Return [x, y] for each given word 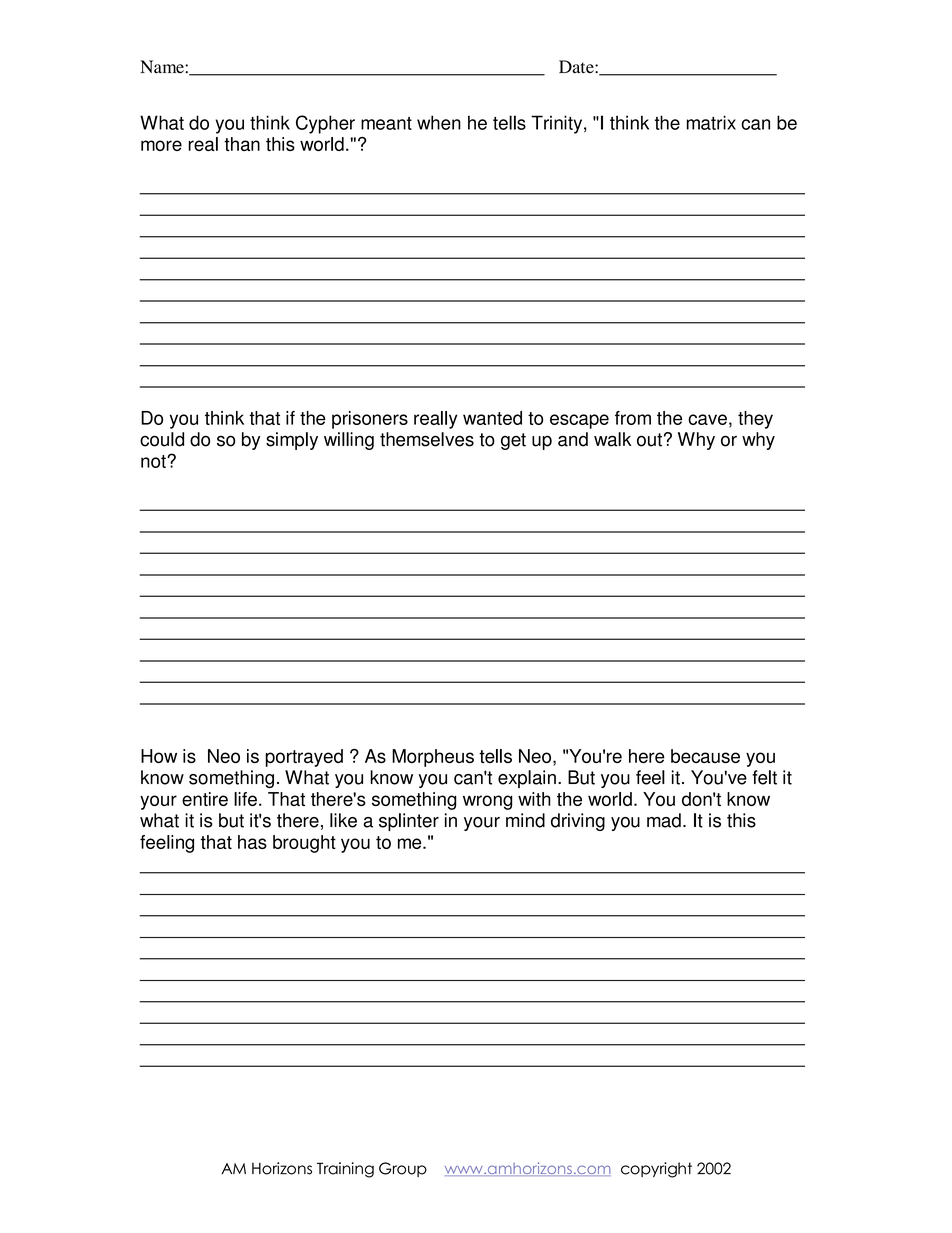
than [242, 144]
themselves [427, 439]
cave [707, 419]
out [649, 440]
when [439, 122]
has [252, 842]
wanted [492, 418]
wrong [487, 802]
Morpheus [433, 758]
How [159, 756]
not [154, 461]
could [162, 439]
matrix [711, 122]
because [705, 756]
